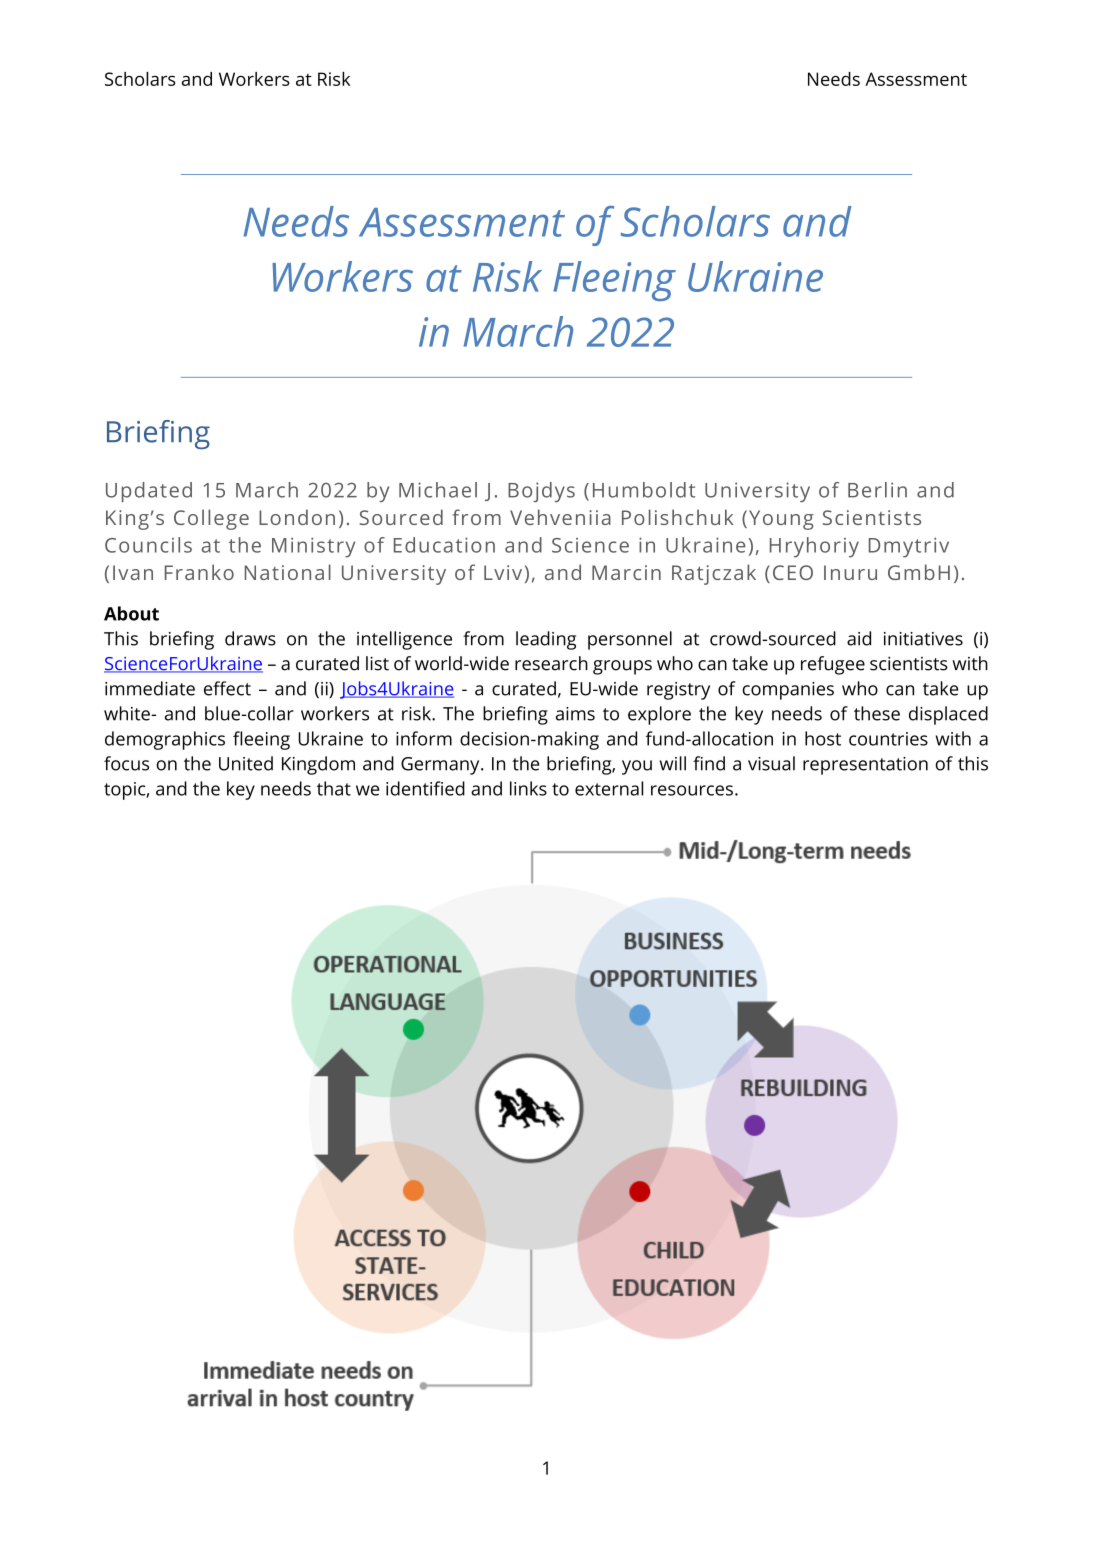  What do you see at coordinates (793, 572) in the page?
I see `CEO` at bounding box center [793, 572].
